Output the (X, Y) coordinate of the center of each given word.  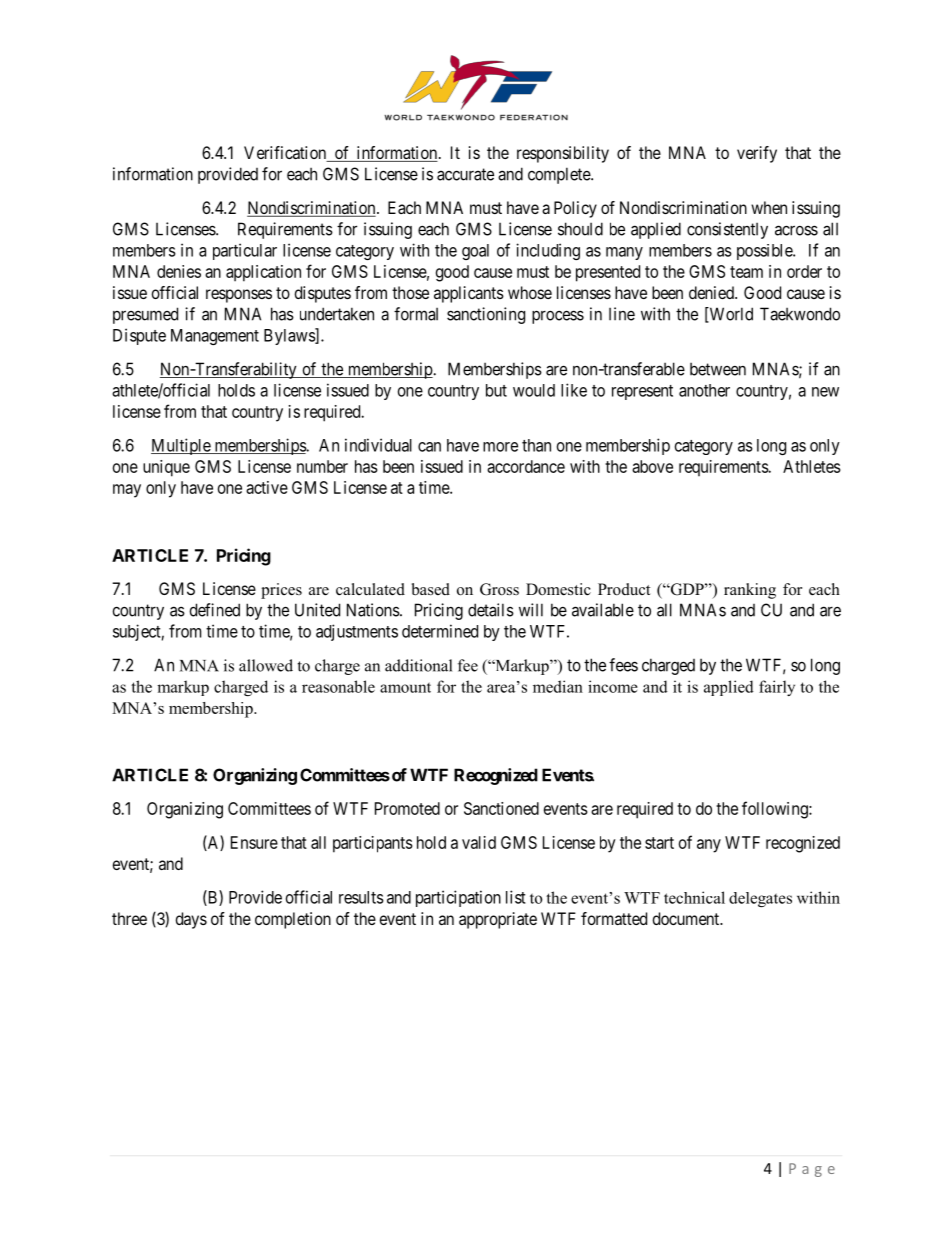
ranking (750, 591)
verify (757, 154)
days (191, 920)
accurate (465, 174)
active (267, 487)
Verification (286, 154)
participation (458, 898)
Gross (499, 589)
